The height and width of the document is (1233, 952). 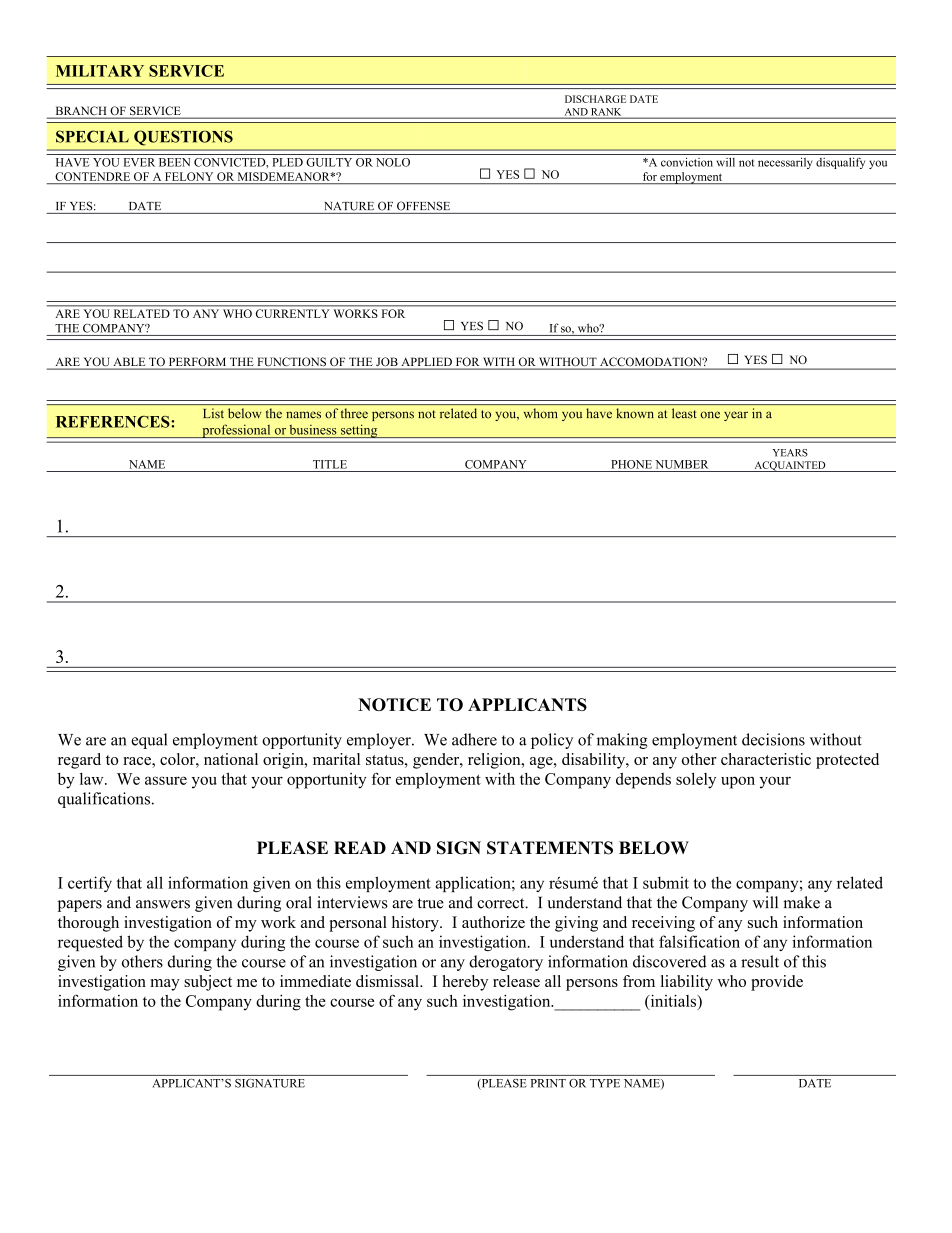 I want to click on provide, so click(x=777, y=983).
